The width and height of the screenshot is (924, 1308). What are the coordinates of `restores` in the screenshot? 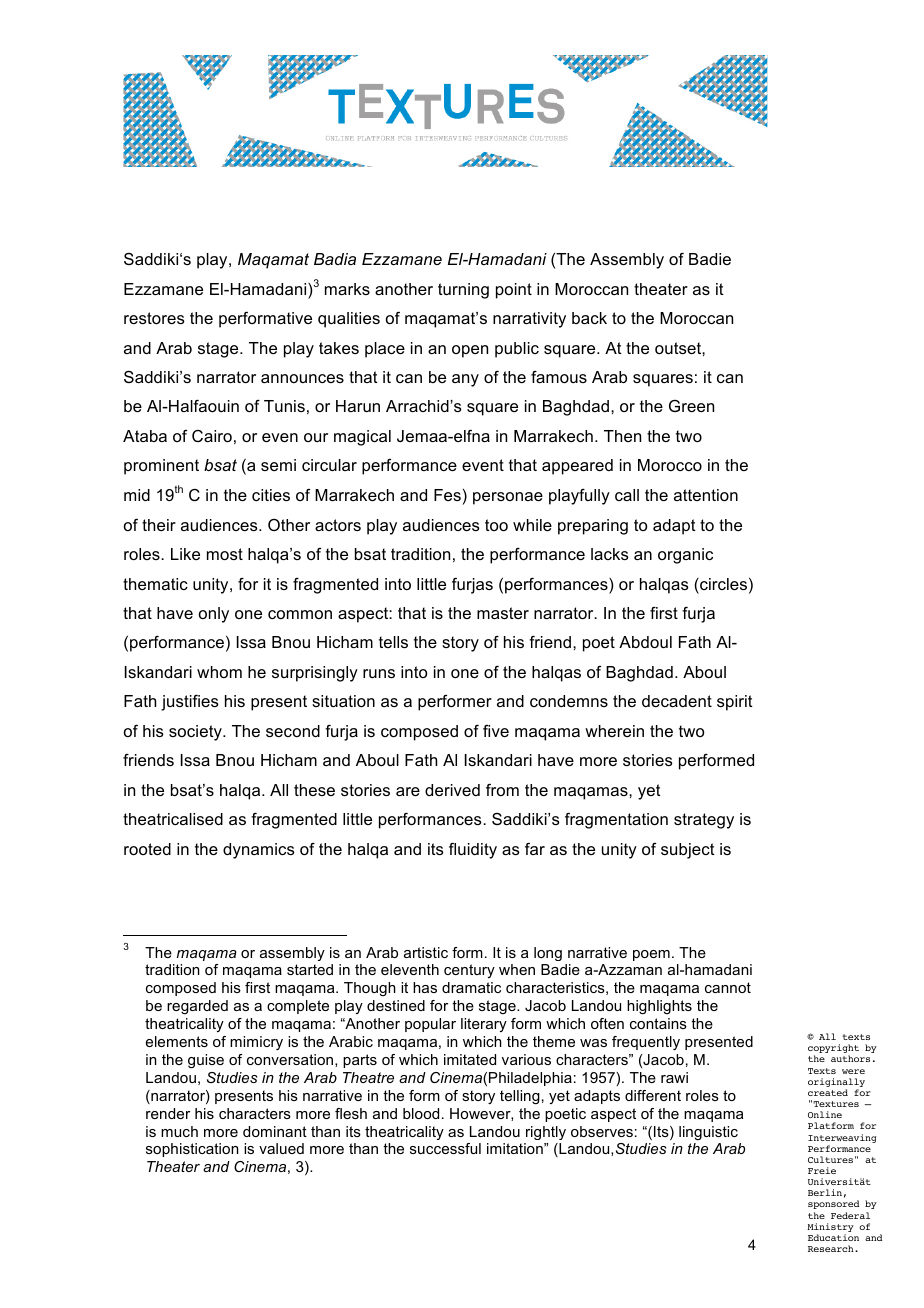 It's located at (154, 318).
